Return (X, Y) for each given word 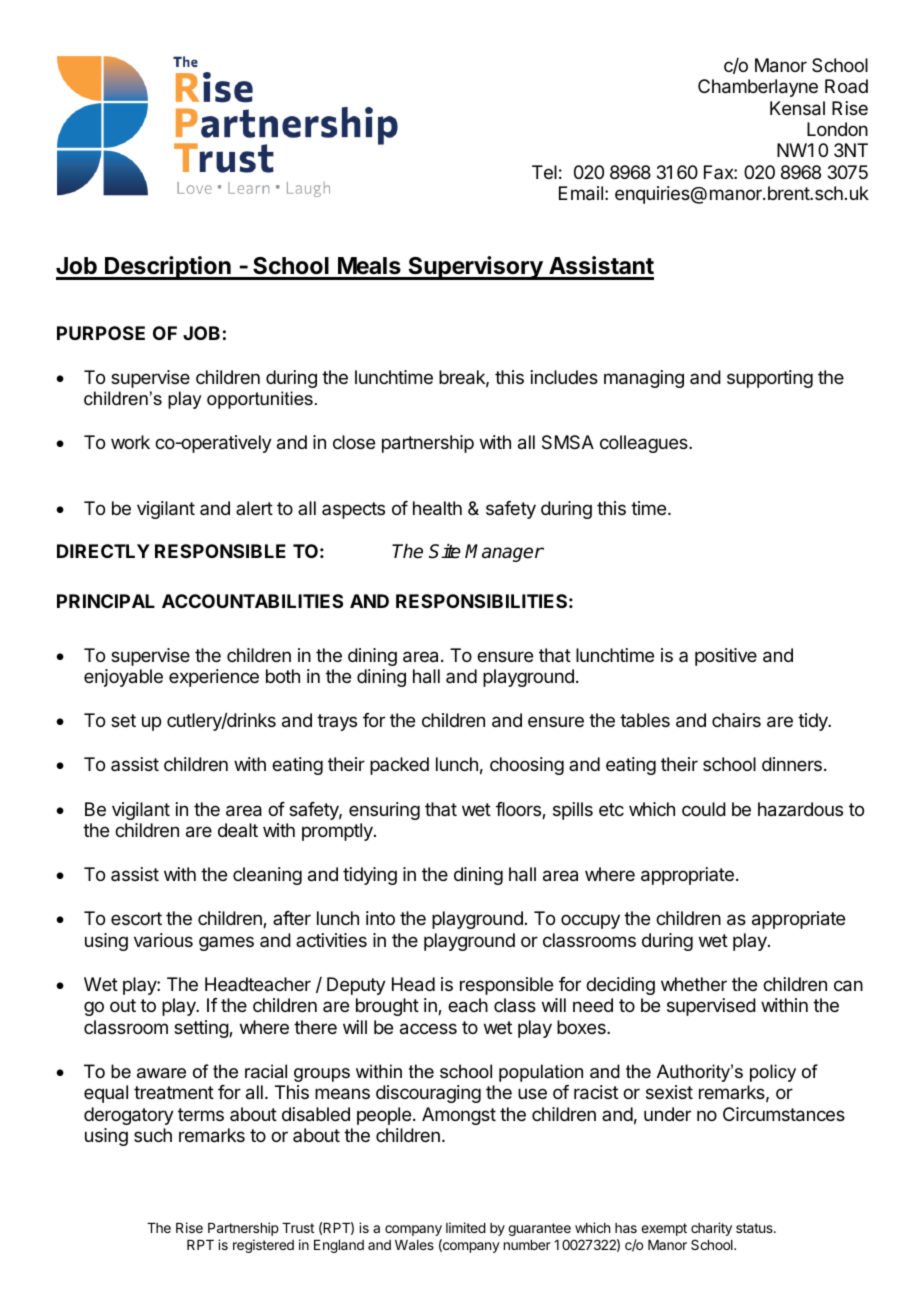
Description (168, 268)
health (437, 508)
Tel (544, 172)
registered (263, 1246)
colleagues (645, 444)
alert (254, 508)
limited (466, 1227)
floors (519, 810)
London (837, 129)
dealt (238, 830)
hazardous (800, 809)
